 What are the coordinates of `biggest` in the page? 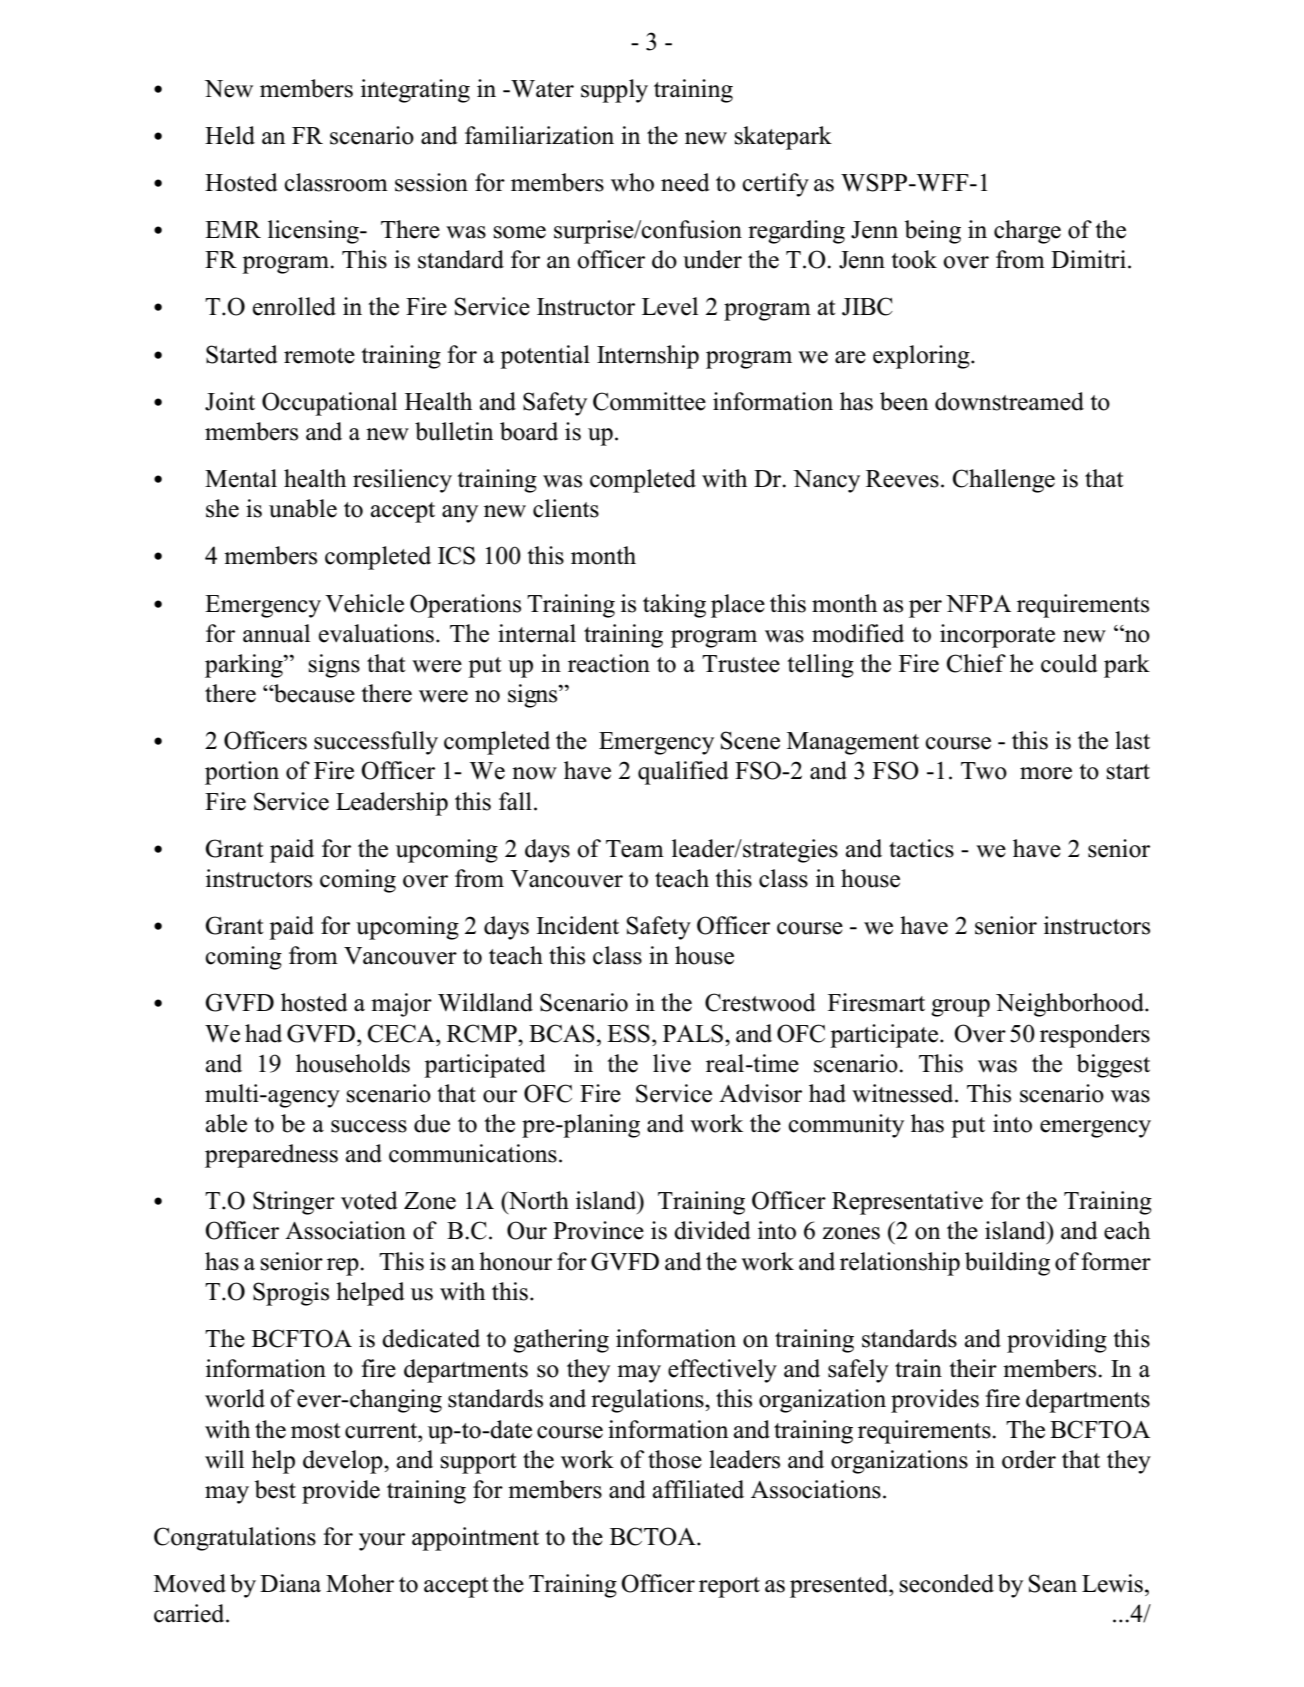 It's located at (1113, 1066).
